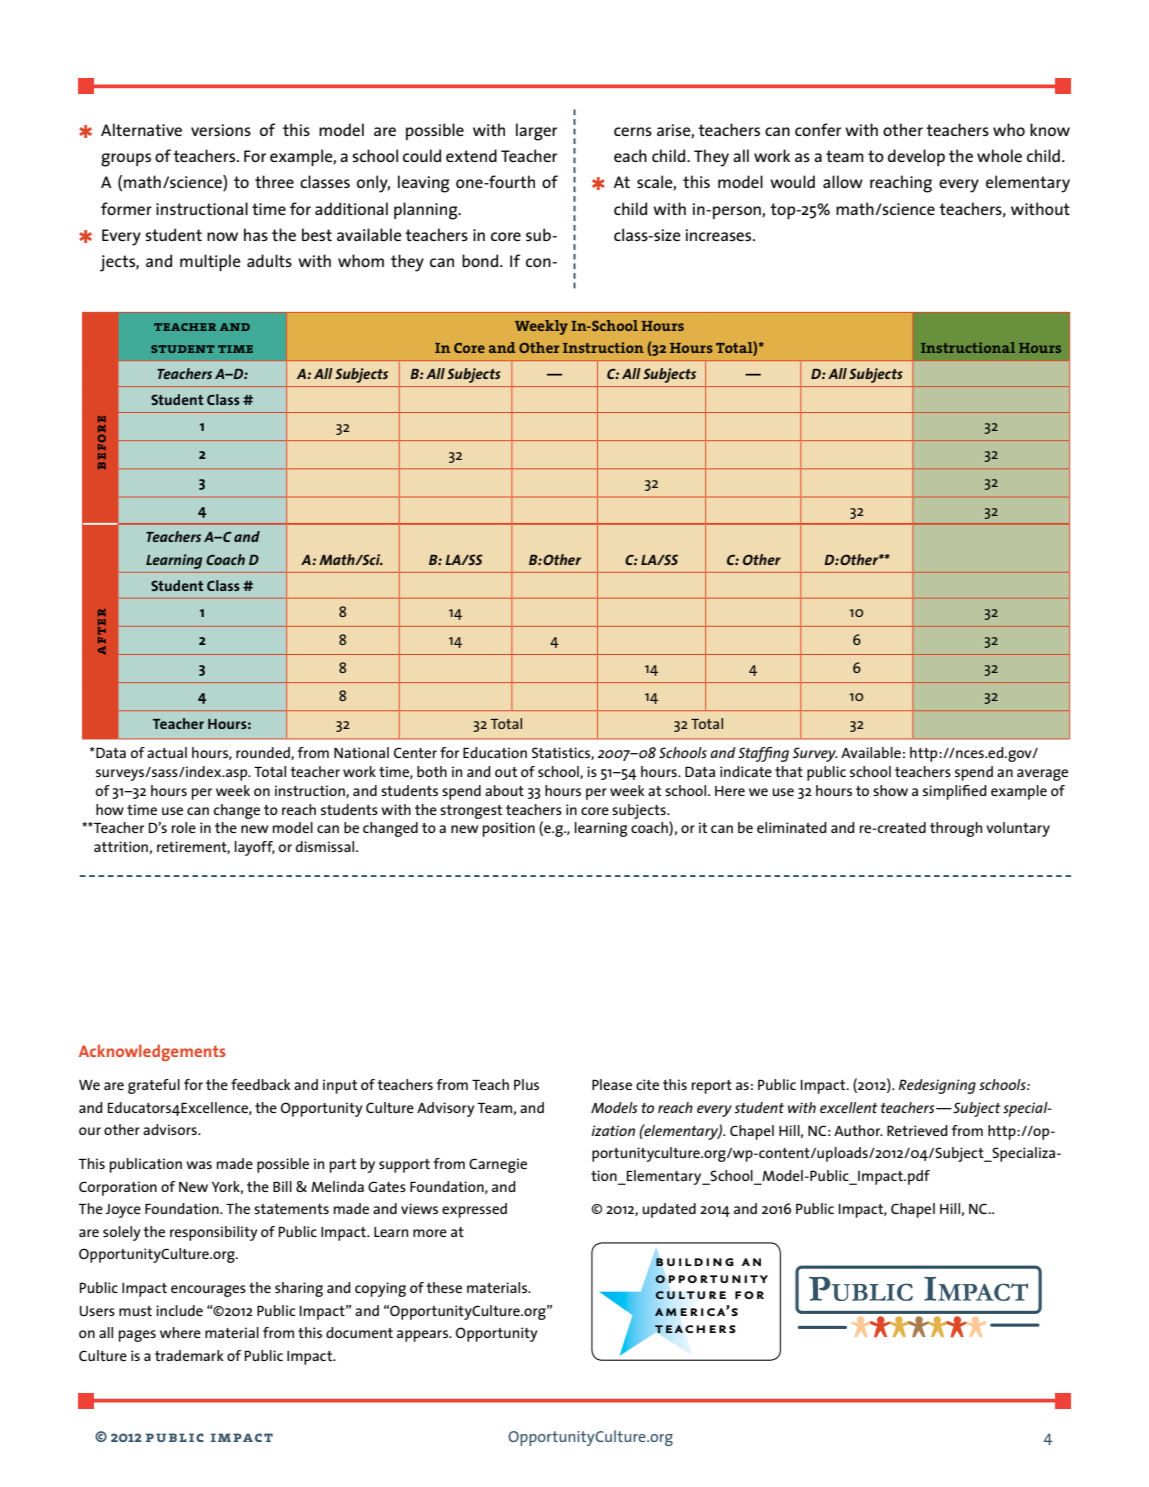  Describe the element at coordinates (504, 790) in the image. I see `about` at that location.
